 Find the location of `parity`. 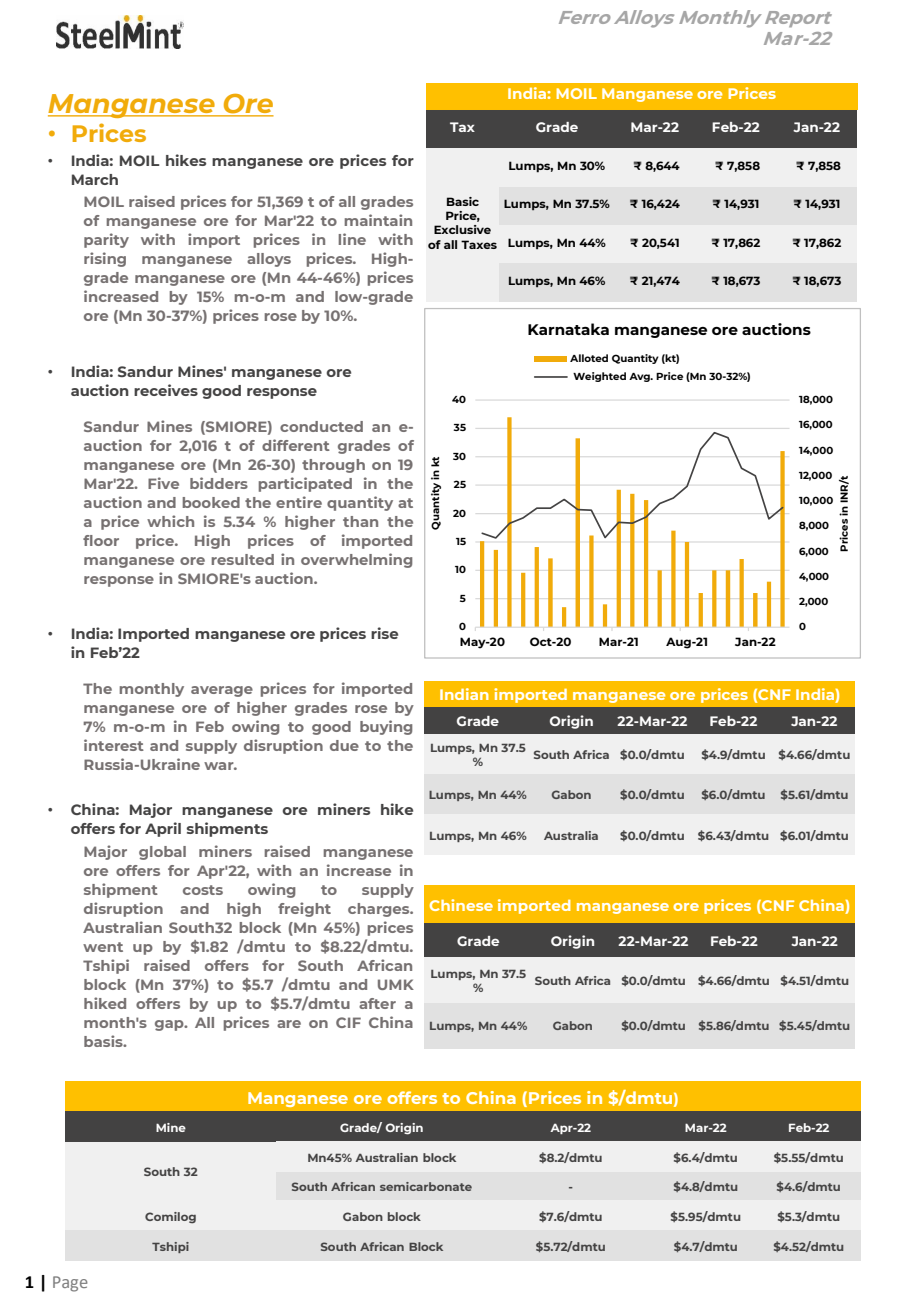

parity is located at coordinates (106, 240).
